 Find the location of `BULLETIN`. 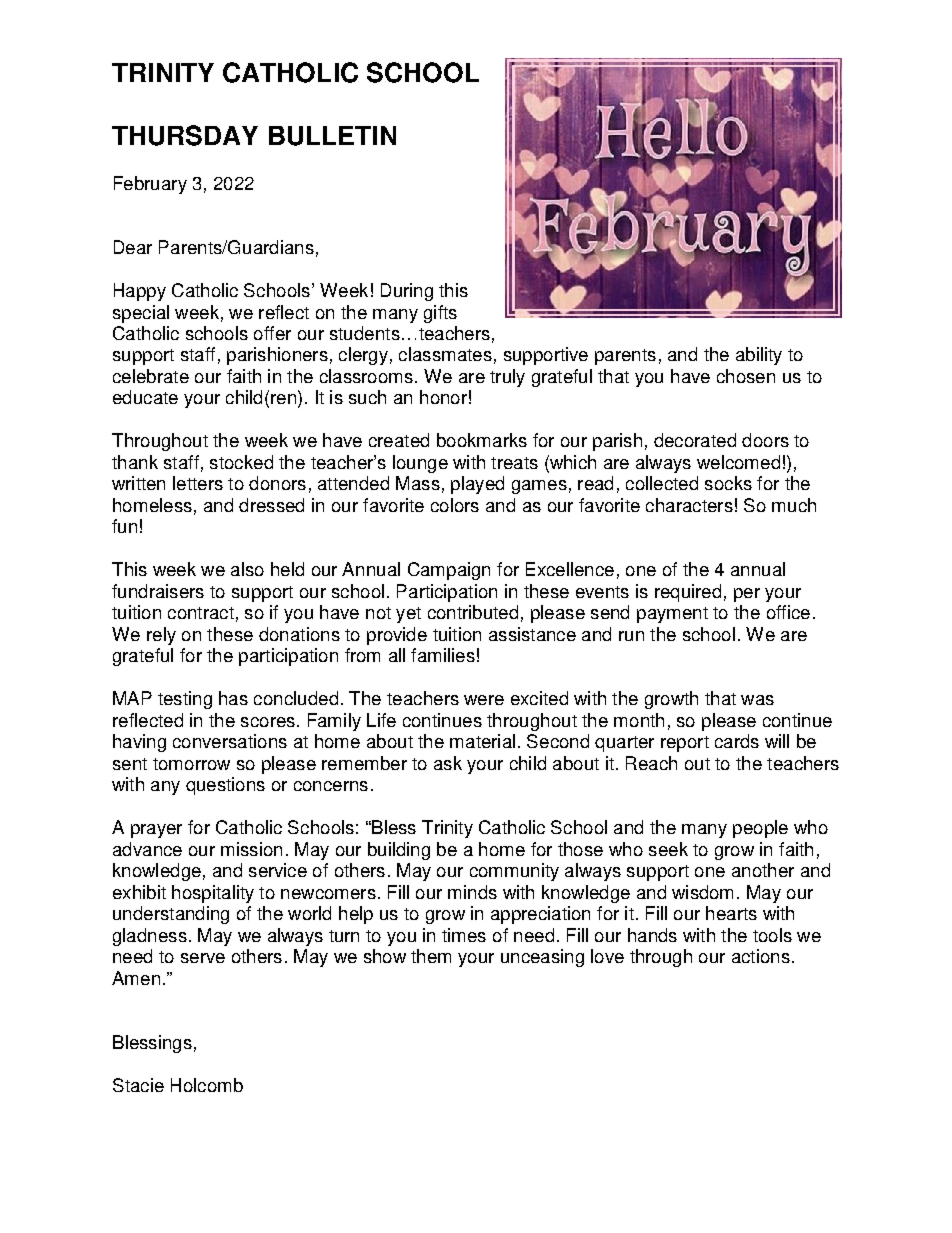

BULLETIN is located at coordinates (332, 136).
